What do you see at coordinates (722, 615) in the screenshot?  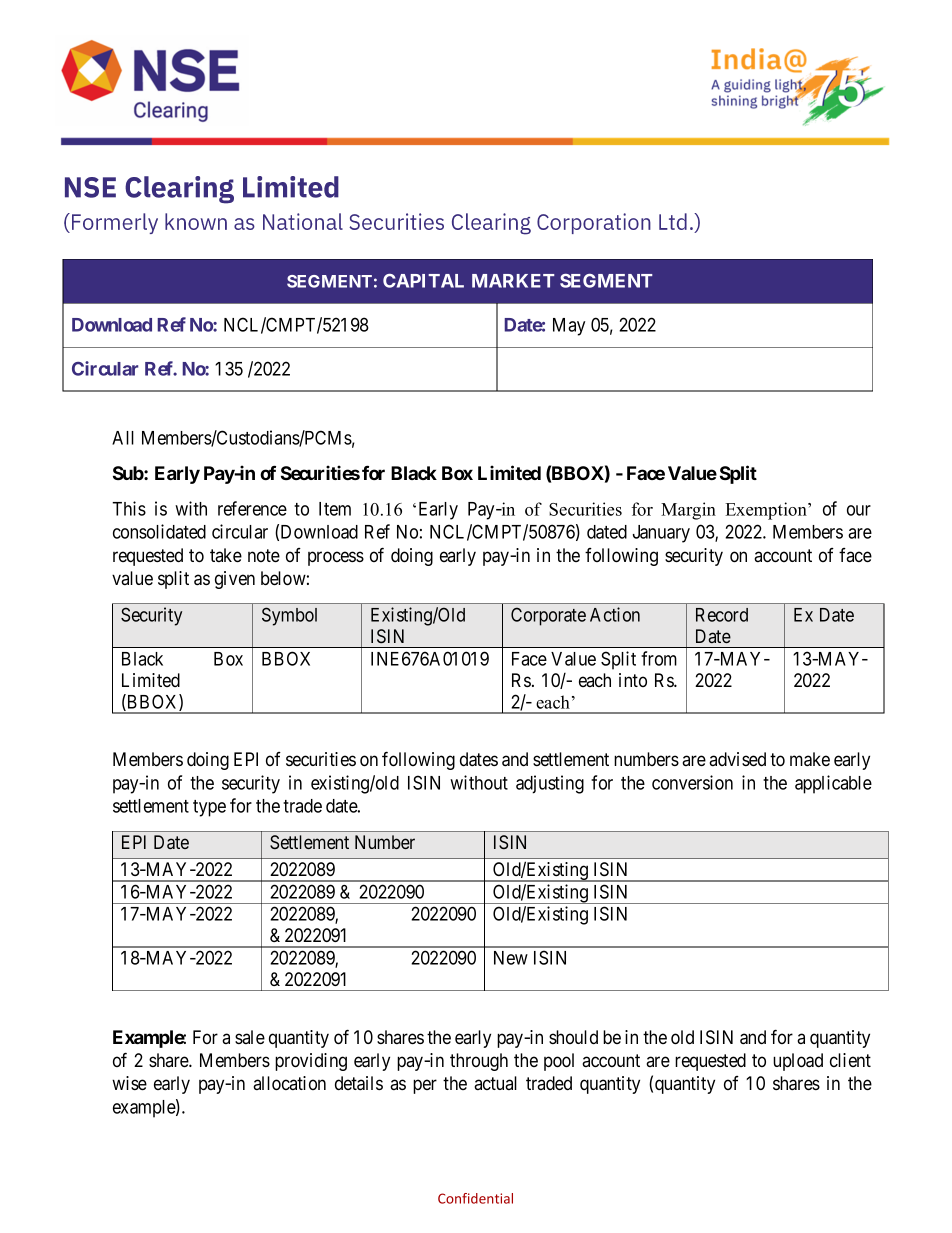 I see `Record` at bounding box center [722, 615].
